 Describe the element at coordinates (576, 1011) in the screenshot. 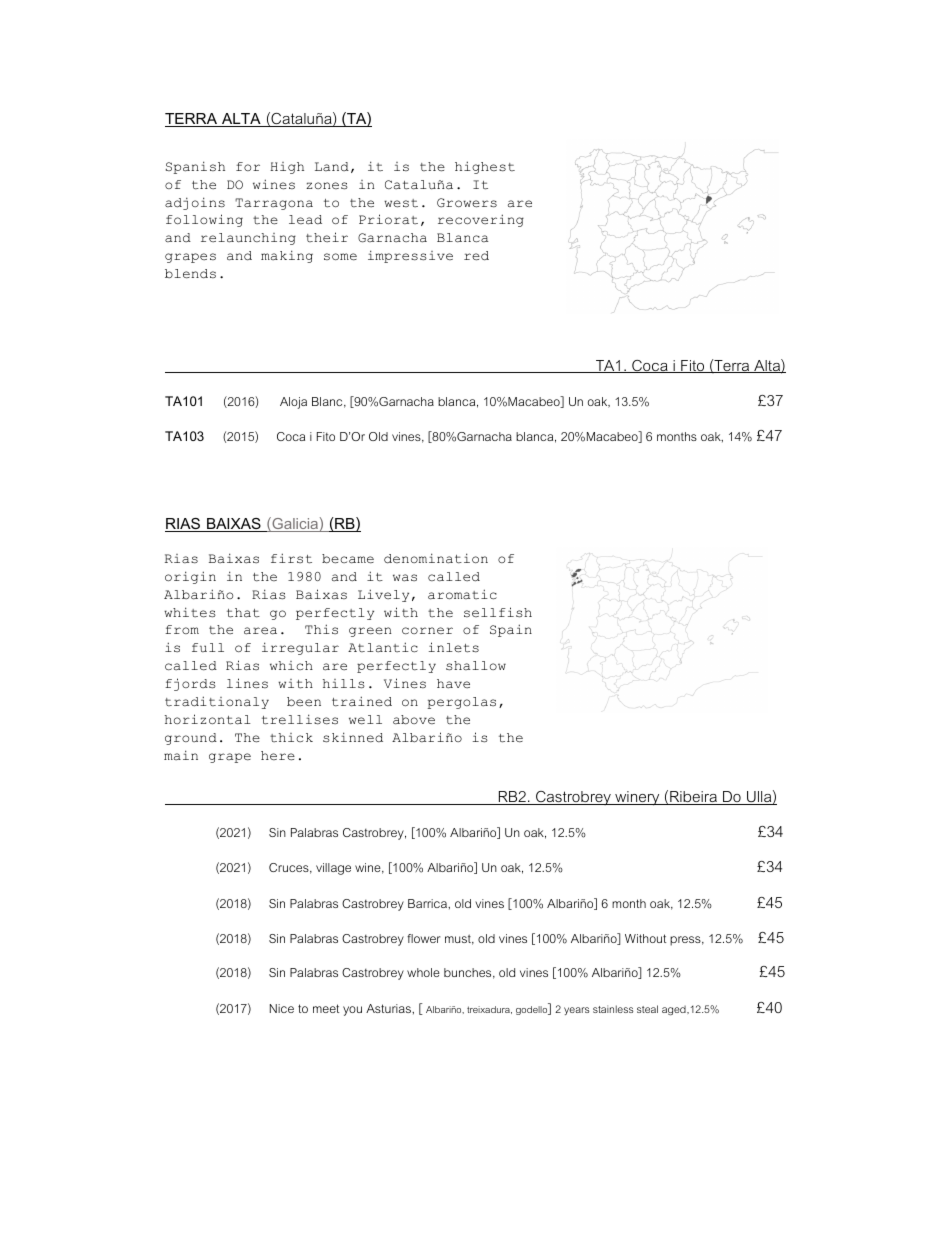

I see `years` at that location.
